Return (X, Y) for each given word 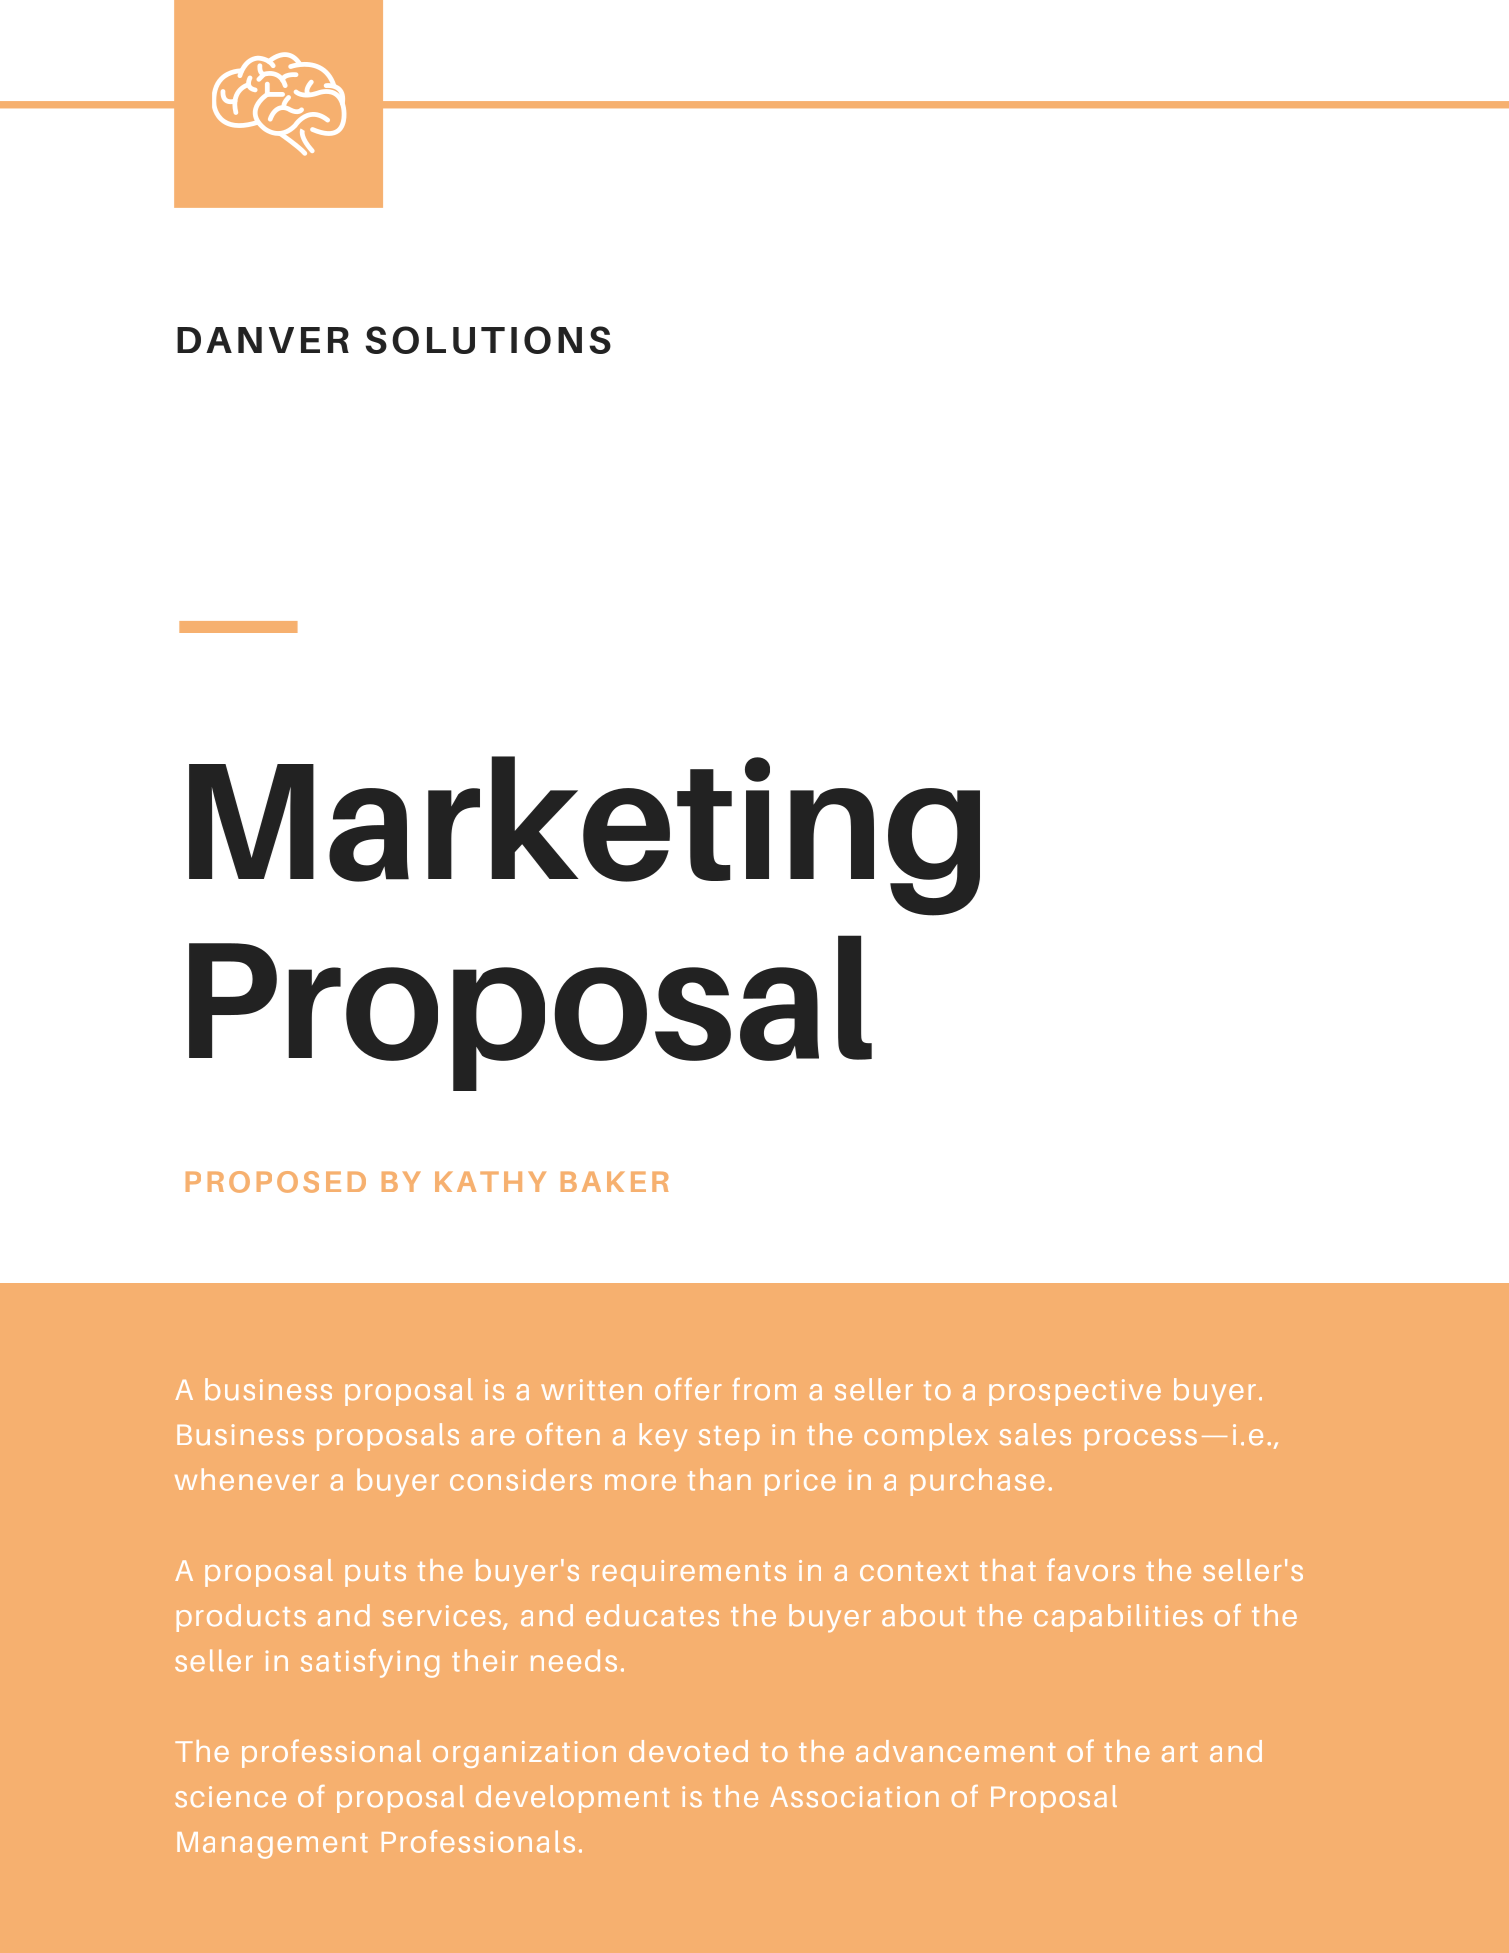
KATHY (490, 1181)
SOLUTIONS (488, 340)
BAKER (614, 1181)
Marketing (584, 836)
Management (272, 1845)
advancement (955, 1751)
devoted (688, 1751)
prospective (1075, 1392)
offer (688, 1389)
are (492, 1437)
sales (1035, 1434)
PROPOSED (276, 1182)
